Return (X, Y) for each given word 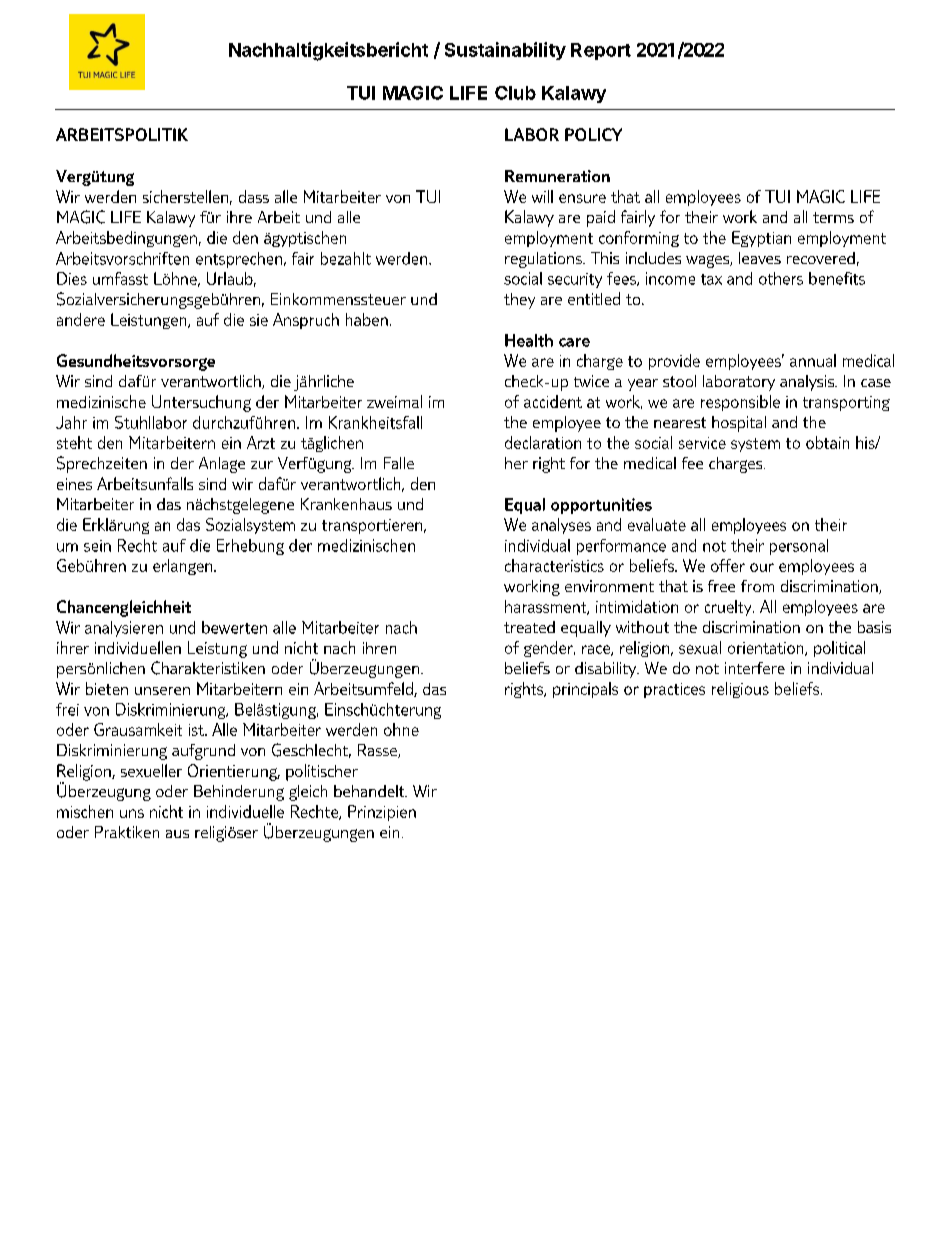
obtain (827, 442)
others (781, 278)
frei (67, 709)
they (519, 301)
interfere (755, 668)
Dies (72, 278)
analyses (561, 526)
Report (601, 51)
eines (74, 484)
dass (254, 196)
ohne (401, 729)
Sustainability (505, 51)
